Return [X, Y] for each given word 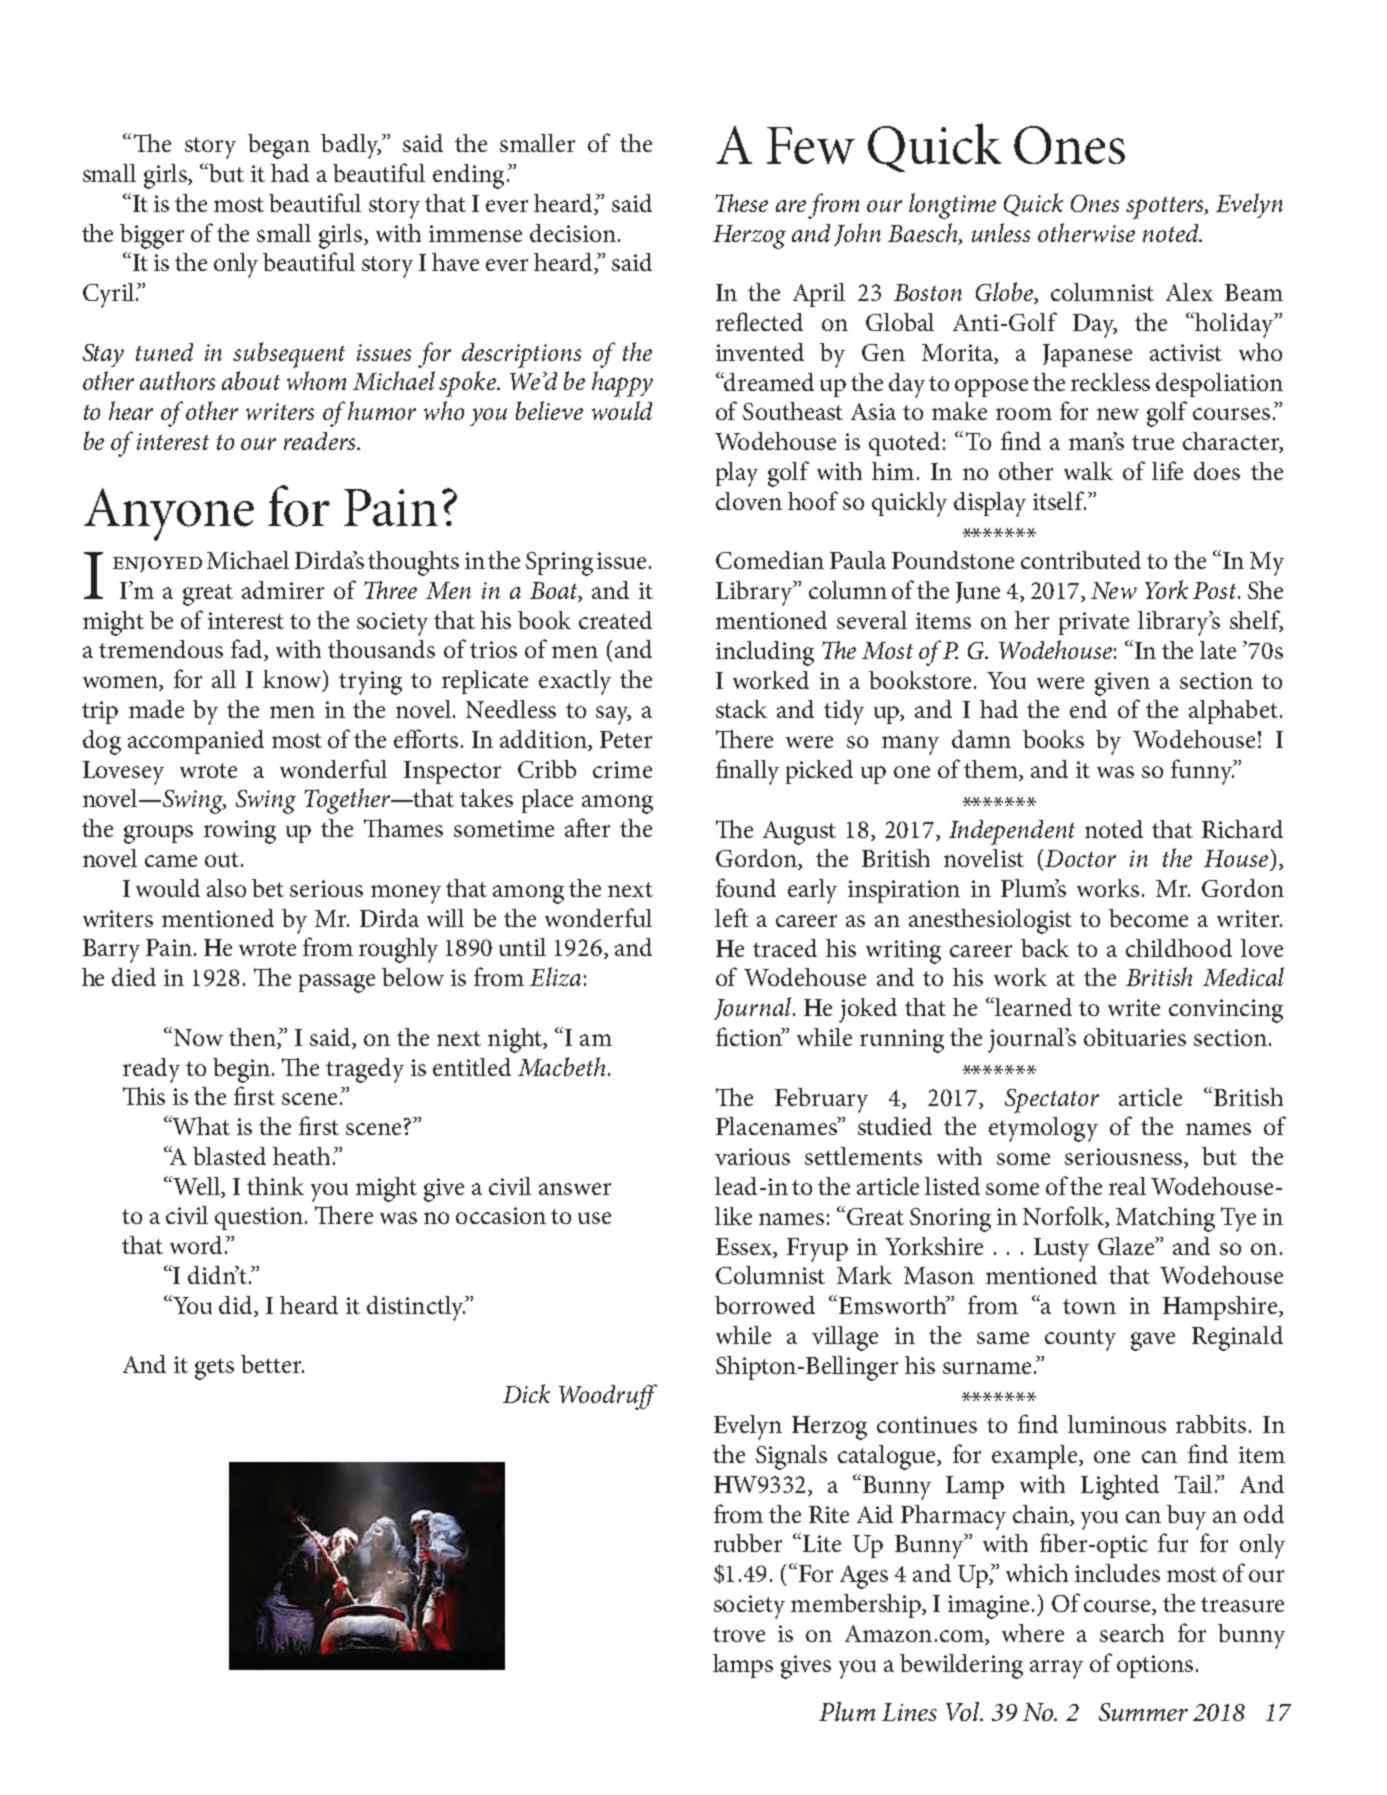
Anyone [169, 514]
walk [1088, 471]
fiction [750, 1036]
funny [1203, 772]
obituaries [1135, 1037]
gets [214, 1369]
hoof [813, 500]
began [279, 146]
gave [1153, 1341]
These [741, 203]
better [272, 1364]
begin [243, 1070]
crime [622, 769]
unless [1001, 232]
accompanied [196, 742]
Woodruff [608, 1397]
